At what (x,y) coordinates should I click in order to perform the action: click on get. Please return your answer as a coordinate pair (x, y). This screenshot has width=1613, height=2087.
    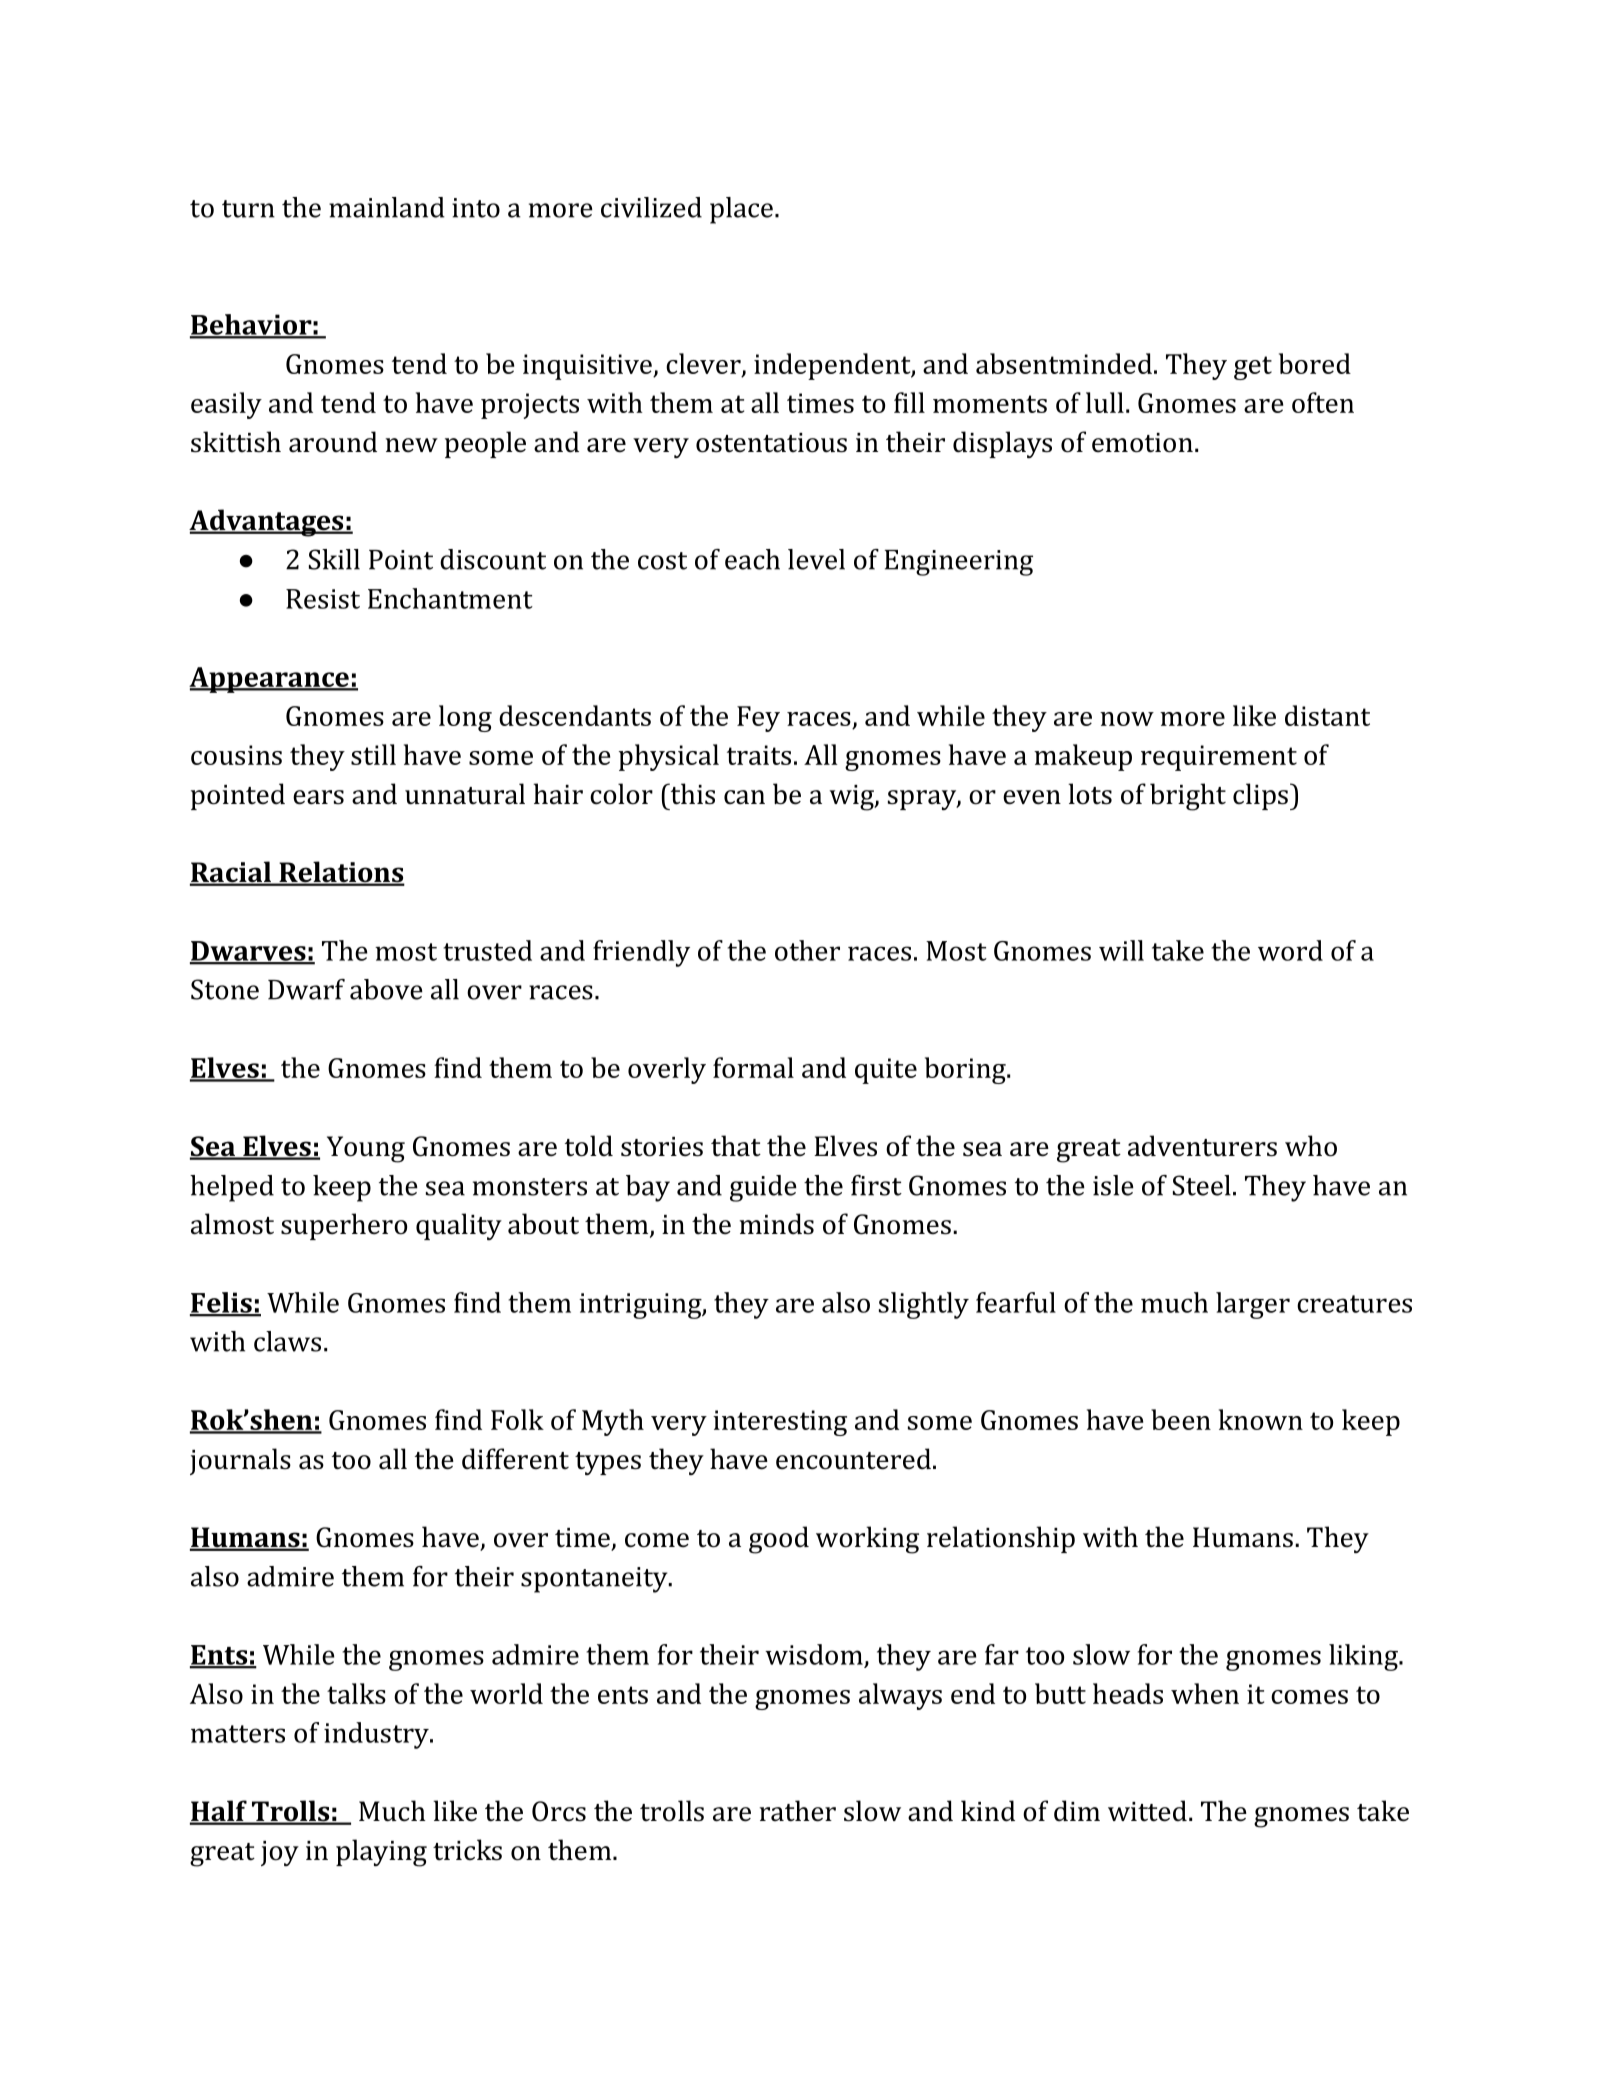
    Looking at the image, I should click on (1253, 368).
